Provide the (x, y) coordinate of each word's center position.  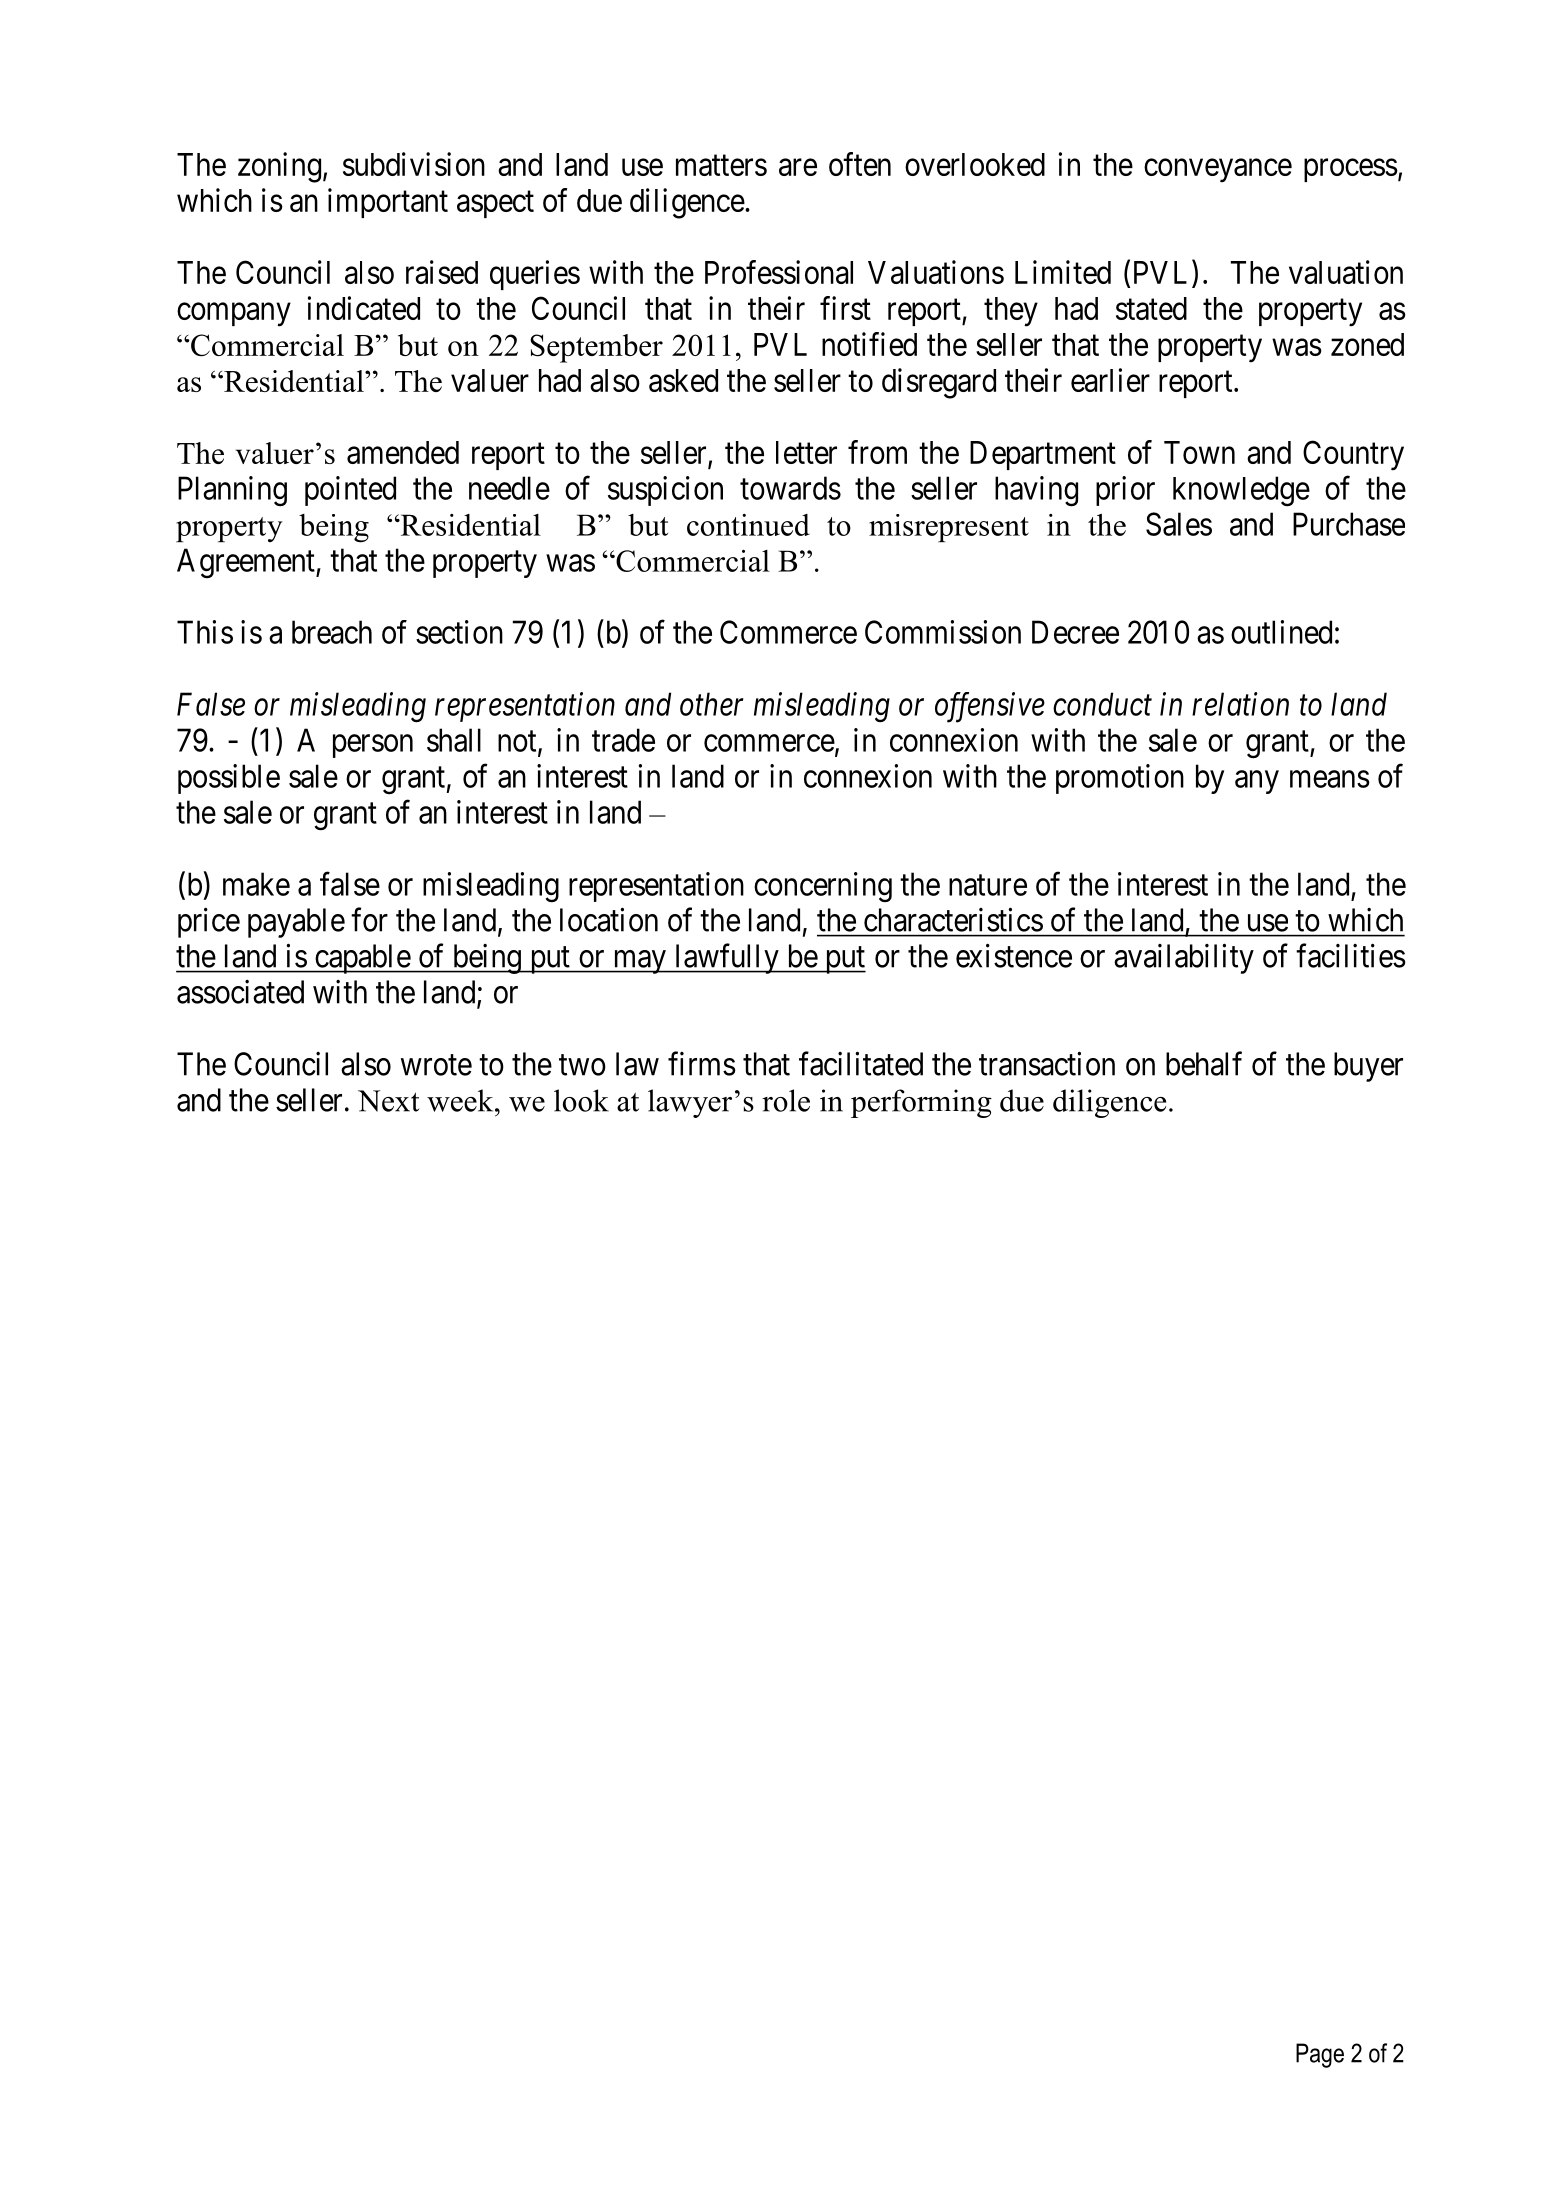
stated (1151, 308)
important (388, 203)
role (786, 1100)
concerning (823, 887)
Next (388, 1101)
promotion (1120, 779)
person (373, 746)
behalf (1204, 1063)
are (798, 167)
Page (1320, 2055)
